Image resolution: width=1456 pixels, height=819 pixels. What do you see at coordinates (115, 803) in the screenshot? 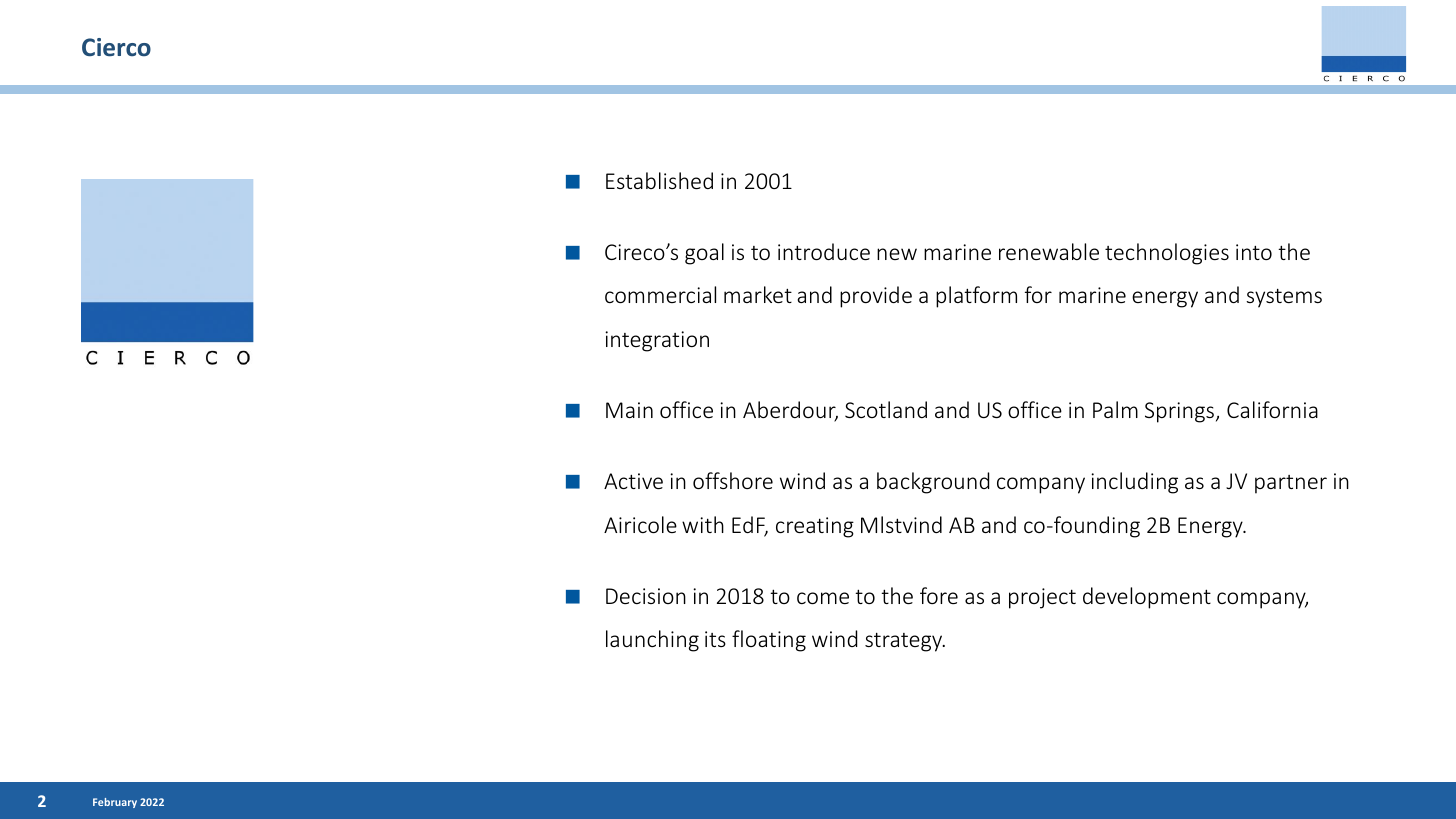
I see `February` at bounding box center [115, 803].
